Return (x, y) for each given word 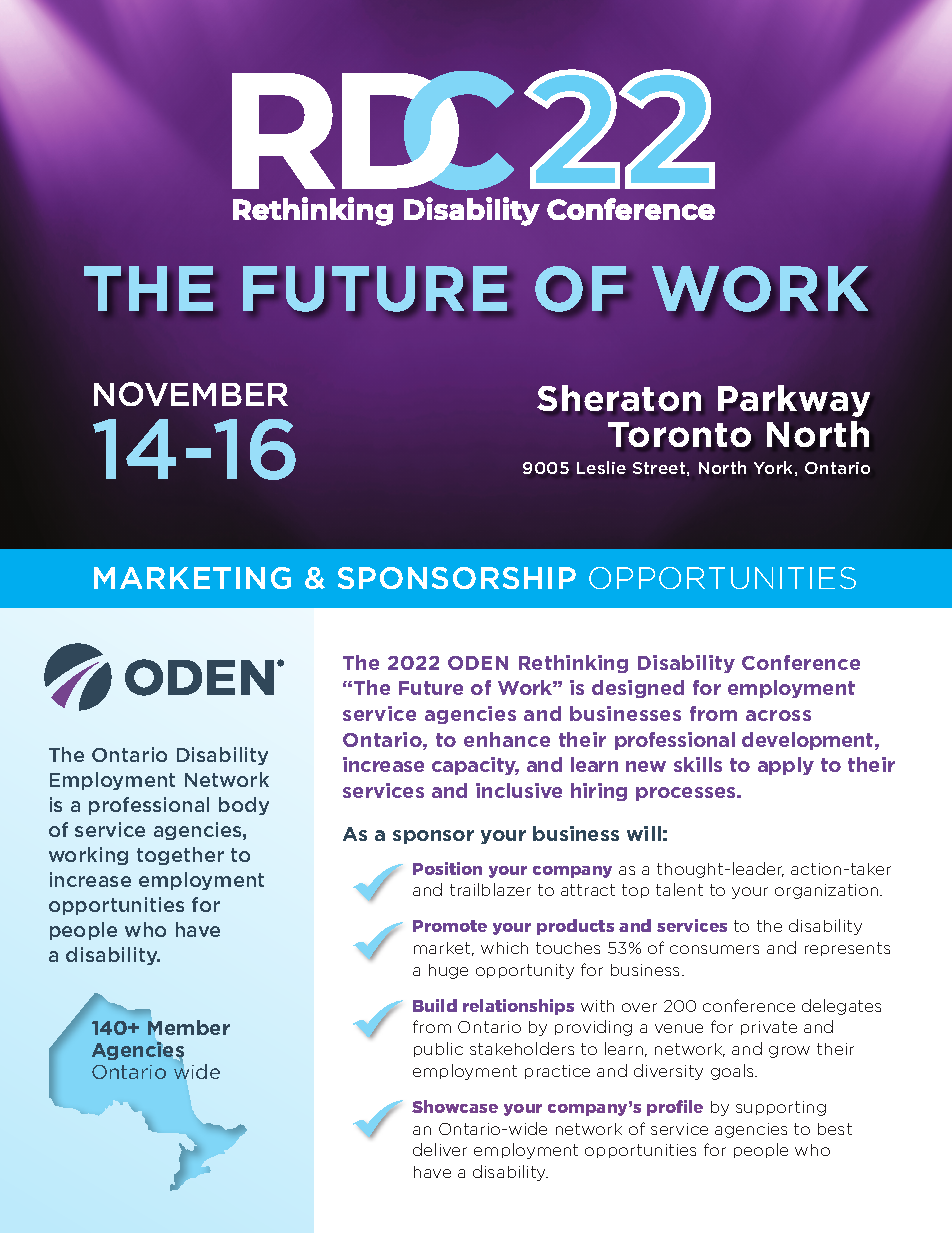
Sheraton (619, 398)
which (504, 948)
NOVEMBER (191, 394)
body (244, 806)
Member (189, 1027)
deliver (440, 1149)
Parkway (794, 401)
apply (786, 766)
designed (638, 689)
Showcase (455, 1106)
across (778, 715)
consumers (714, 949)
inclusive (519, 790)
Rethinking (573, 664)
